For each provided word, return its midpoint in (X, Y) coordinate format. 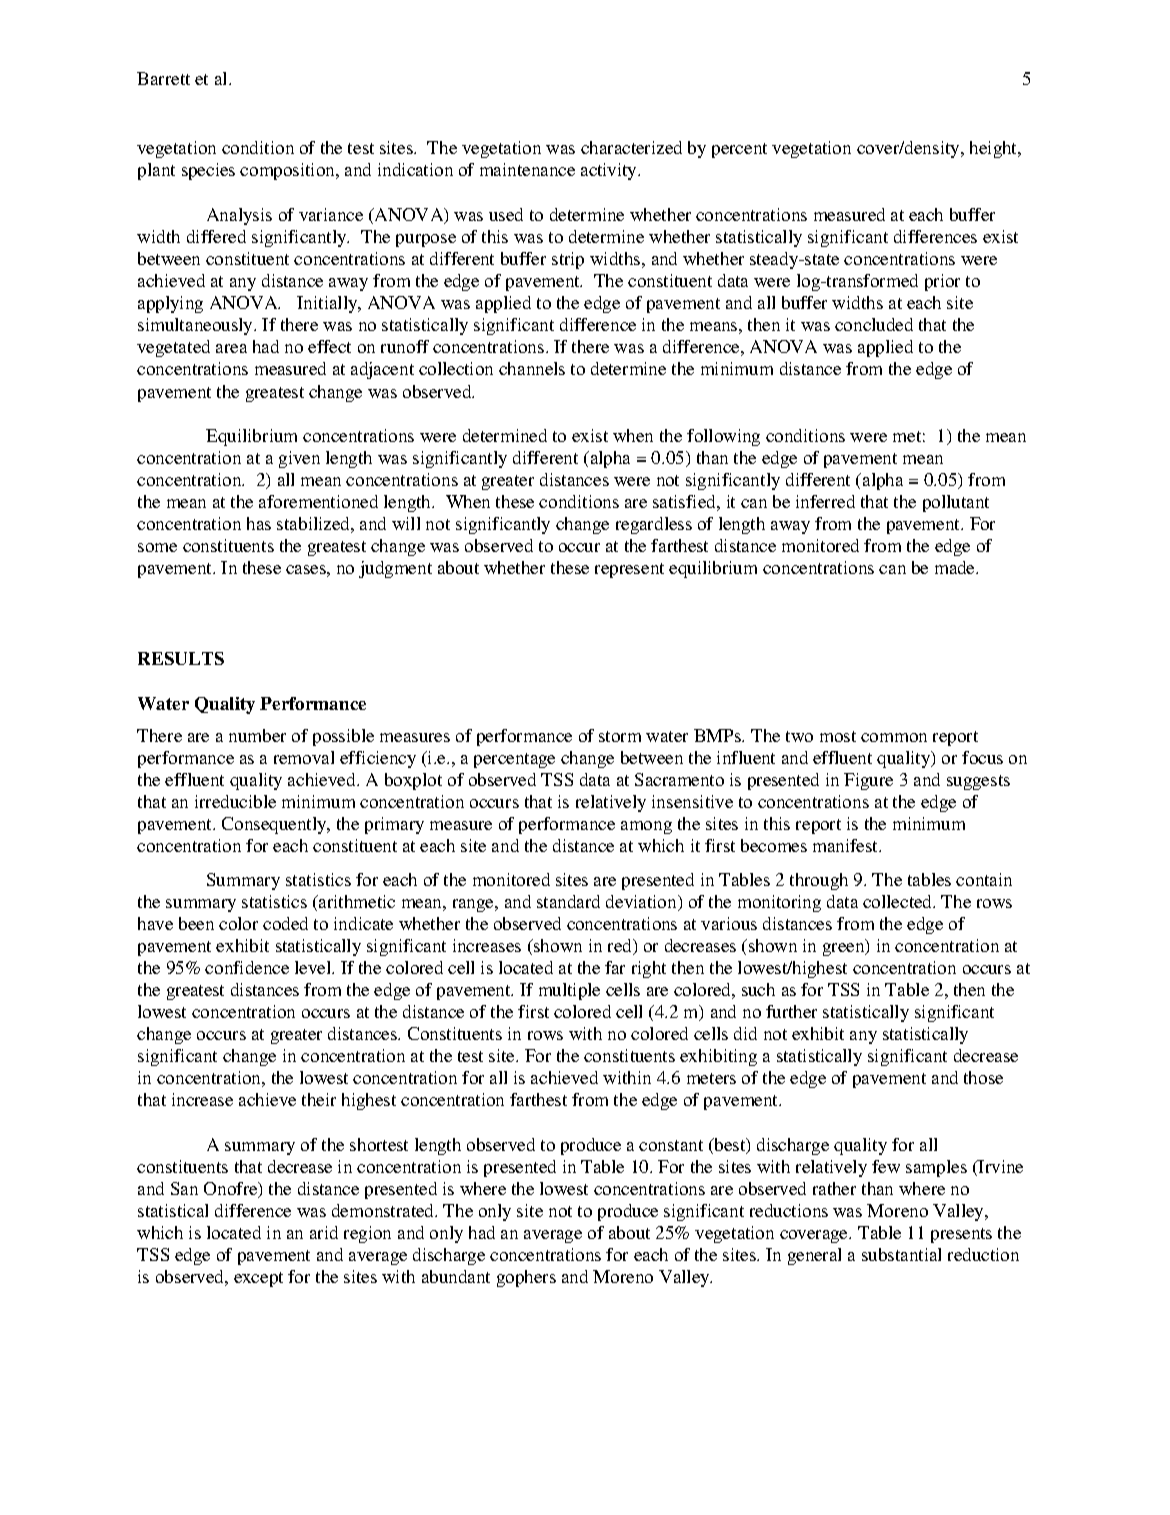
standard (568, 901)
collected (899, 901)
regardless (654, 525)
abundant (456, 1276)
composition (289, 171)
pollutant (956, 503)
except (258, 1279)
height (995, 149)
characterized (631, 147)
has (259, 523)
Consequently (275, 825)
